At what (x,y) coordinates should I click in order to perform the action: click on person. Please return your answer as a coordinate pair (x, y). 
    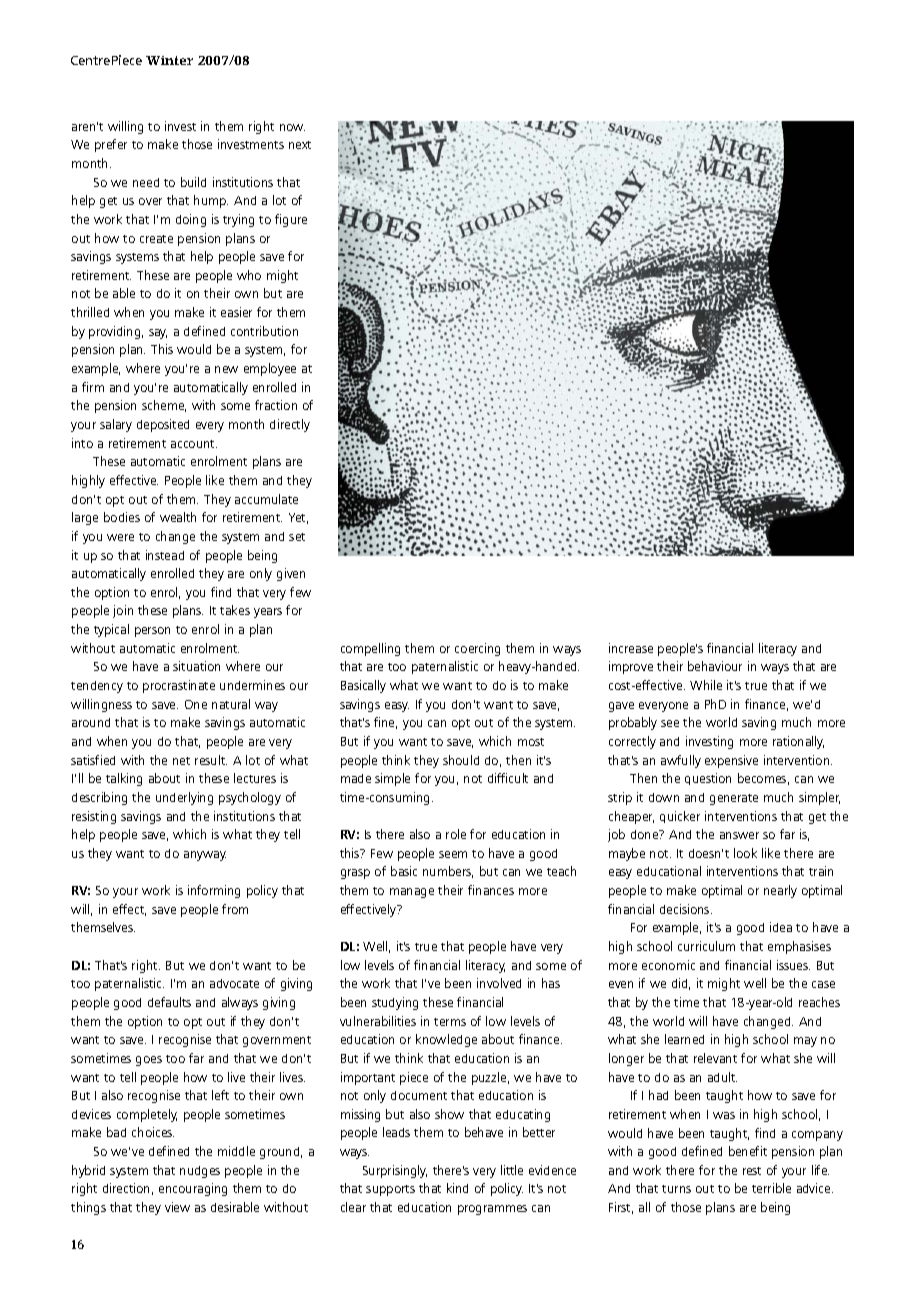
    Looking at the image, I should click on (152, 632).
